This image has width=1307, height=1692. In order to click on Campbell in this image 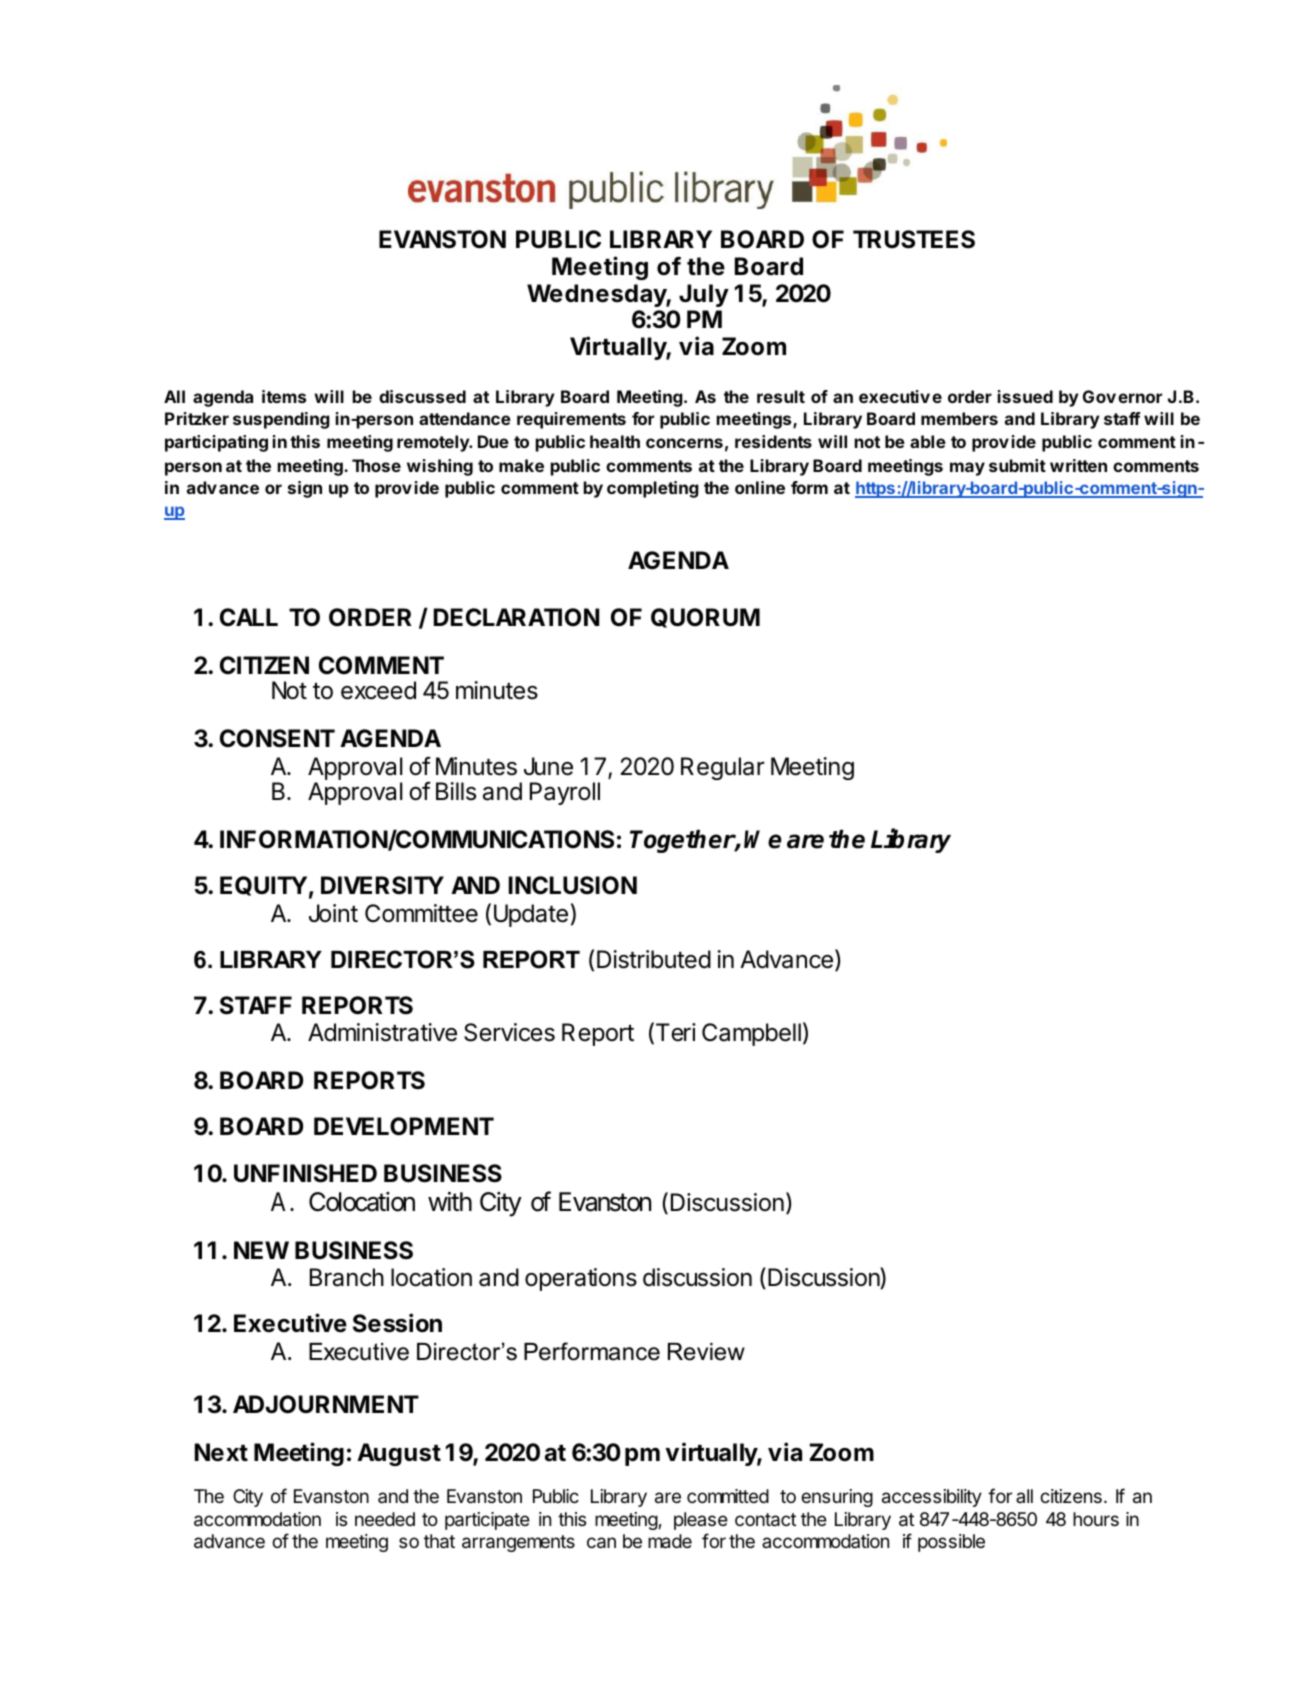, I will do `click(751, 1034)`.
